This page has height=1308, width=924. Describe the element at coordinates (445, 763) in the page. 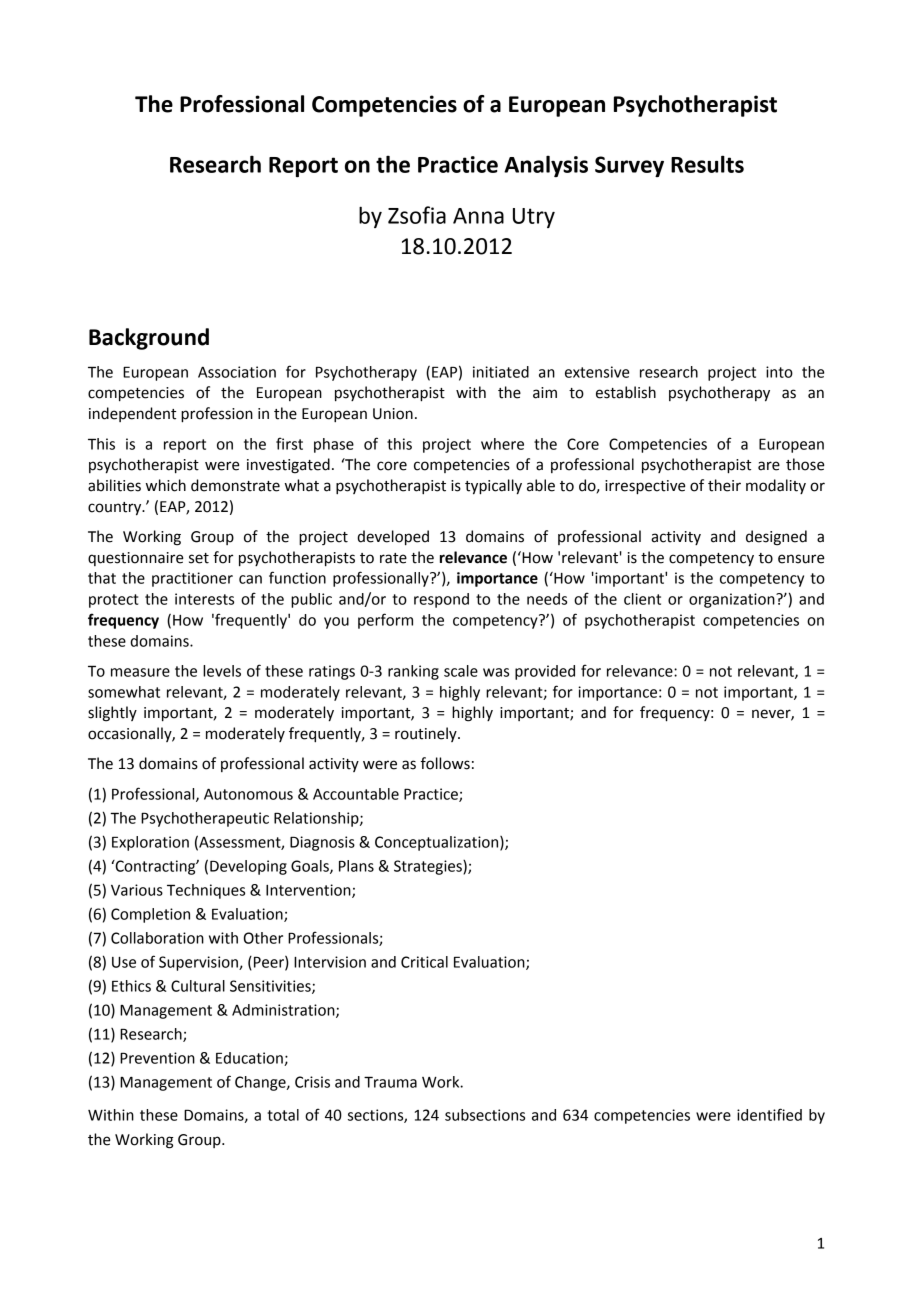

I see `follows` at that location.
